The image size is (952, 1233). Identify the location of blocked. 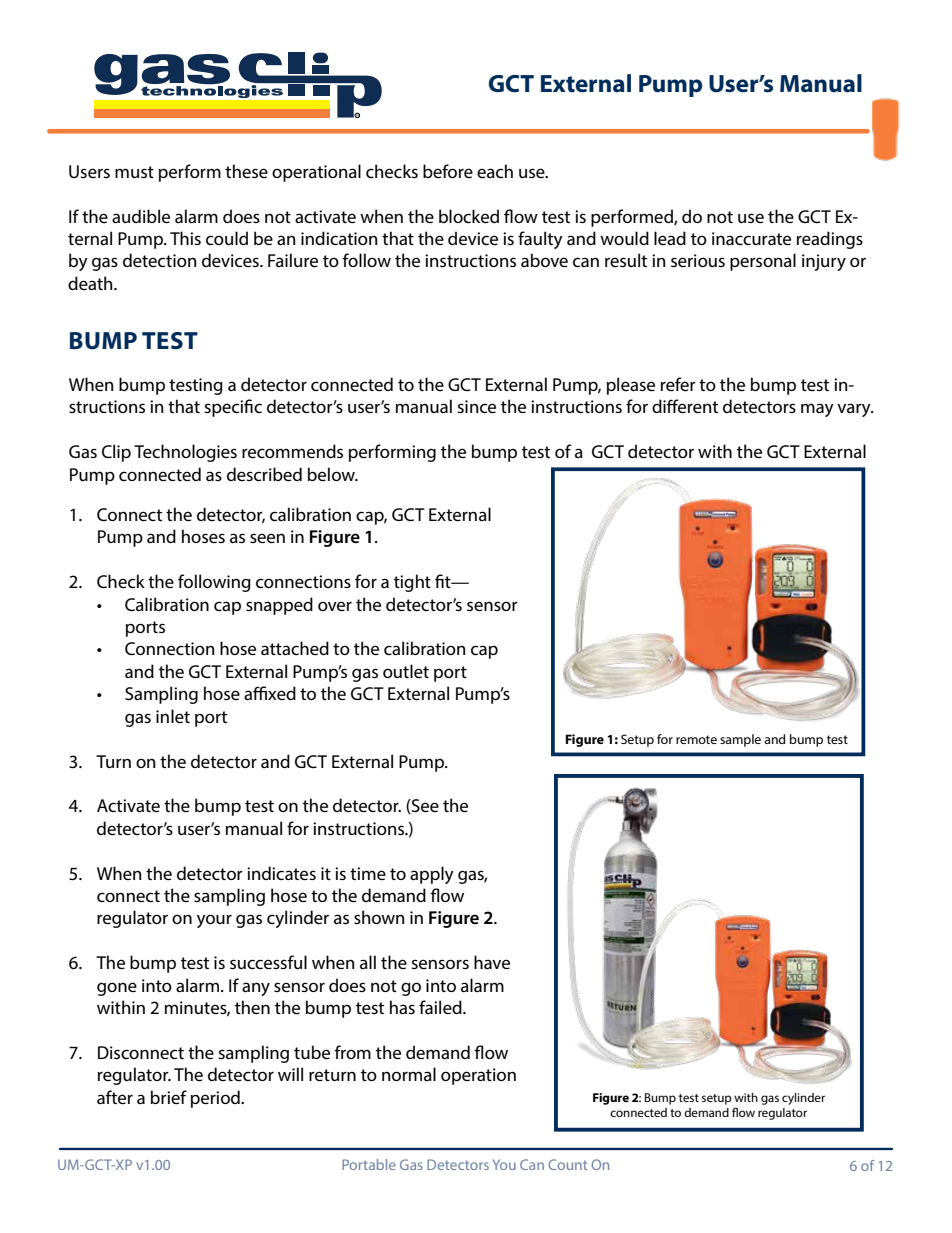
(469, 216).
